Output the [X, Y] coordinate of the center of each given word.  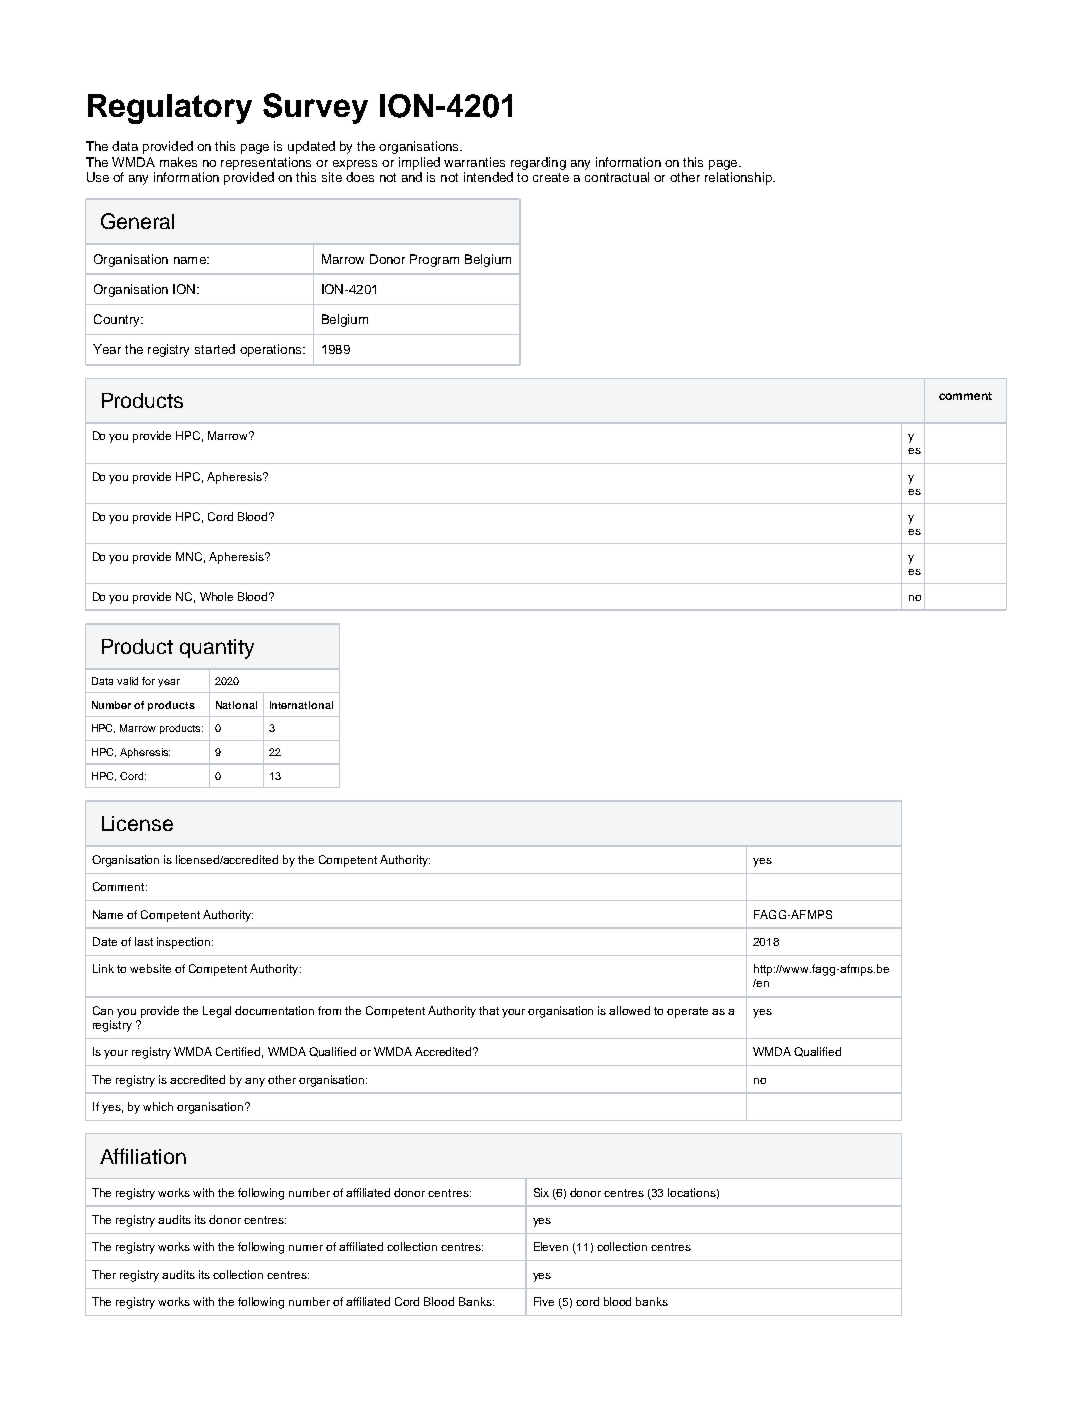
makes [178, 162]
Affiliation [143, 1156]
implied [419, 163]
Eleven [551, 1246]
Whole [216, 596]
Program [434, 260]
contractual [617, 177]
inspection [185, 943]
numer [306, 1248]
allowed [629, 1010]
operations [272, 350]
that [489, 1010]
